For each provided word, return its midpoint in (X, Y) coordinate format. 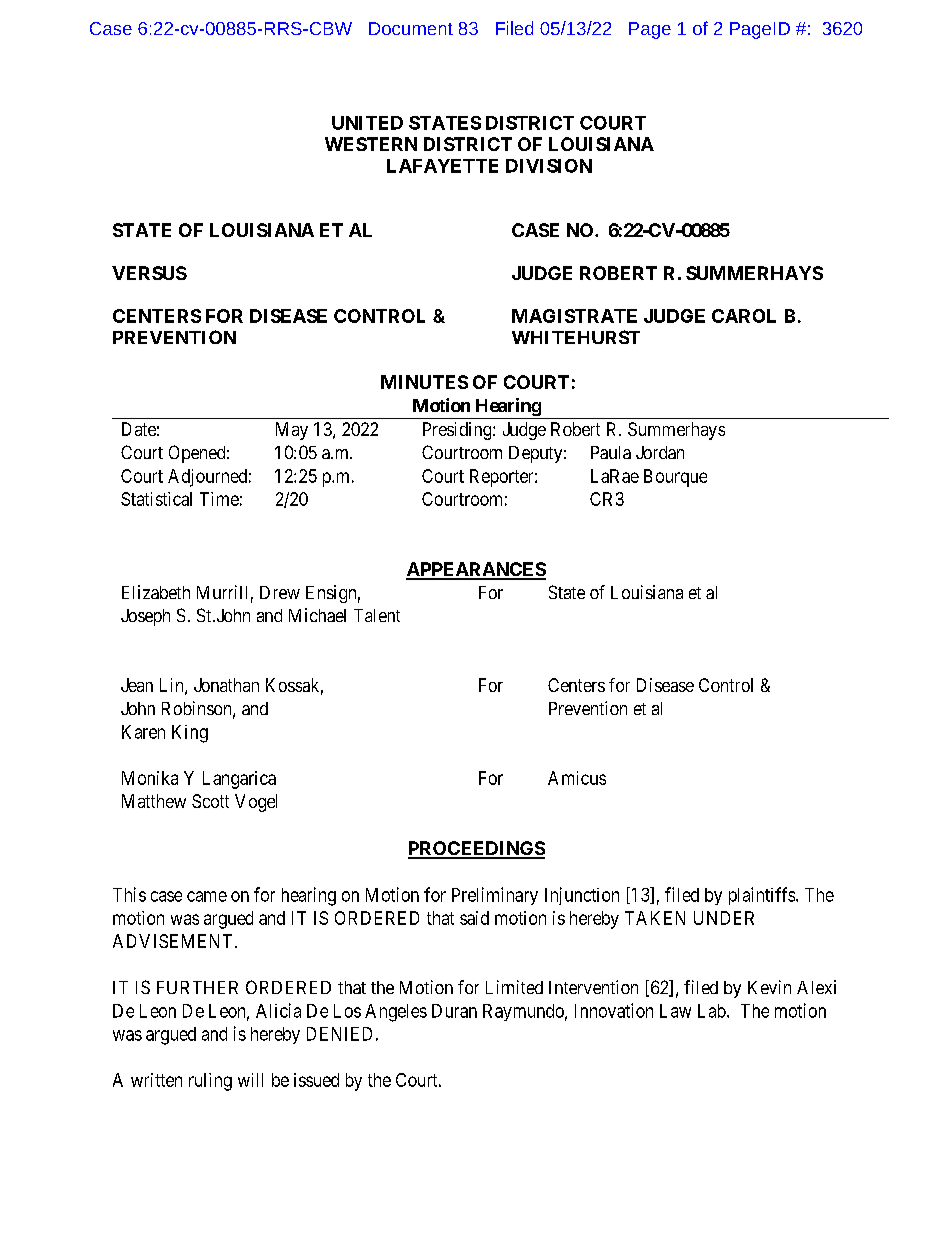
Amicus (577, 778)
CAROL (744, 316)
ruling (210, 1082)
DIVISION (549, 166)
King (190, 734)
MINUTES (424, 382)
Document (411, 28)
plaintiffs (762, 896)
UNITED (367, 123)
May (292, 431)
